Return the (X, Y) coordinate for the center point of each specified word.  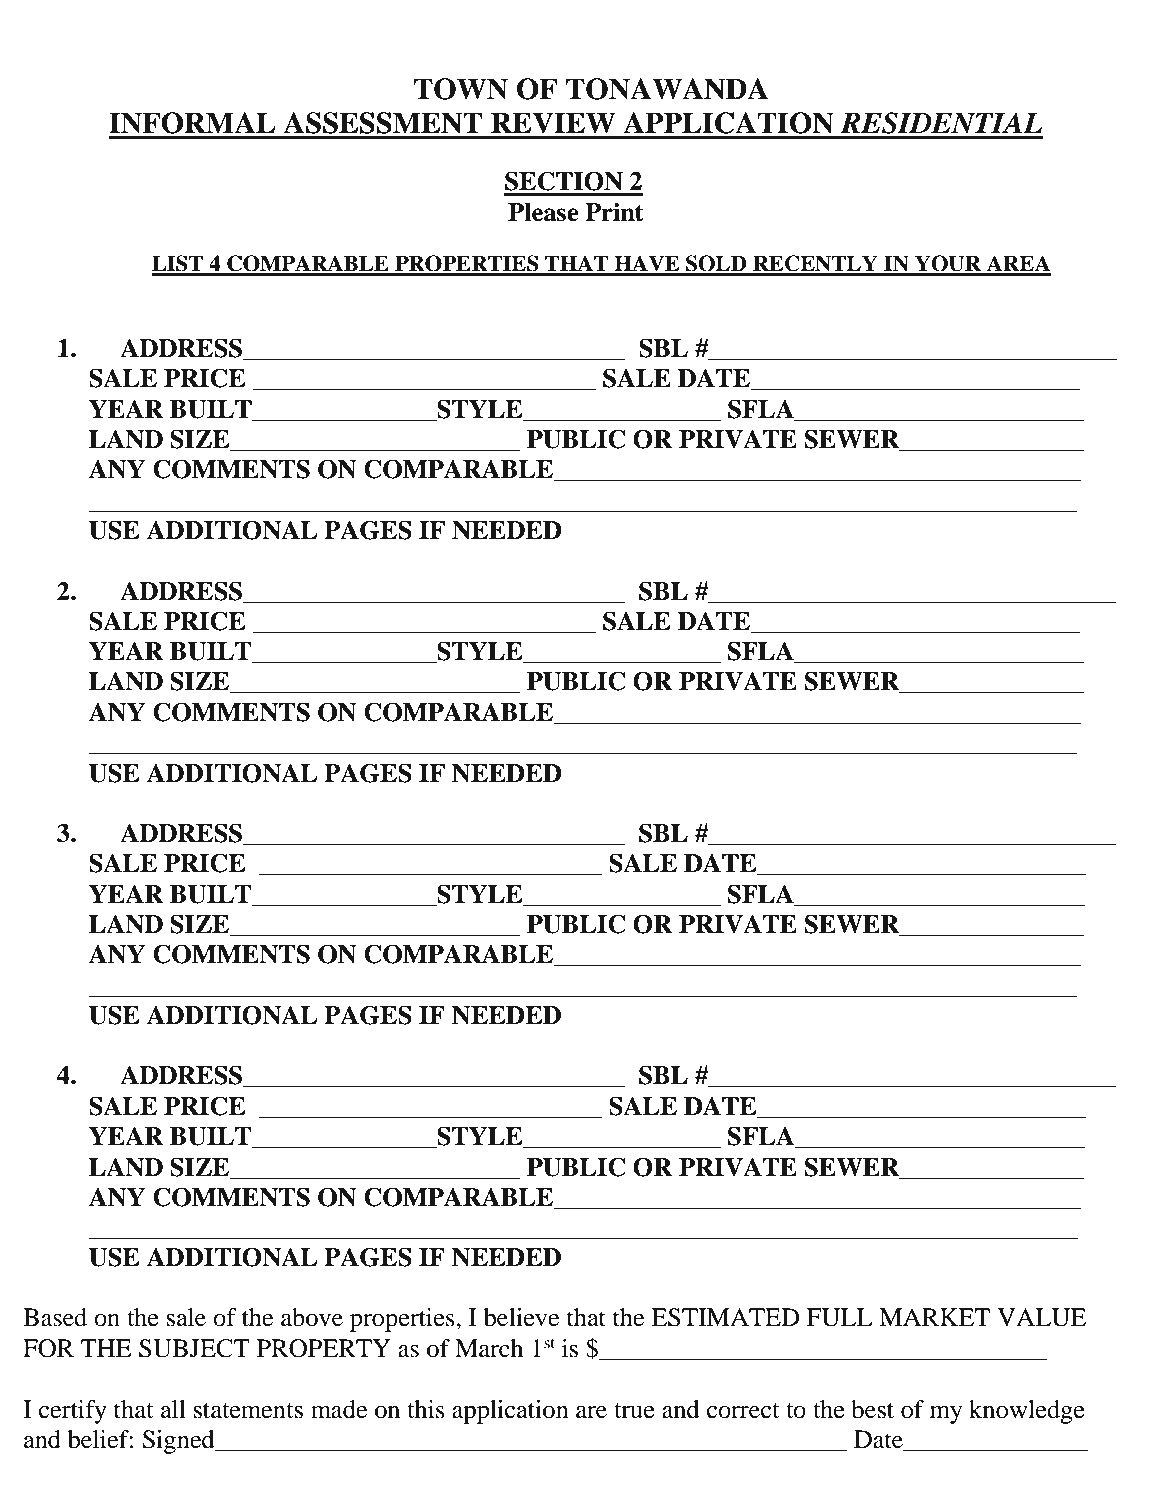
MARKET (934, 1317)
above (312, 1317)
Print (614, 212)
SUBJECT (194, 1348)
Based (55, 1317)
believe (521, 1317)
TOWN (461, 89)
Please (543, 212)
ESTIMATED (725, 1317)
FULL (840, 1317)
